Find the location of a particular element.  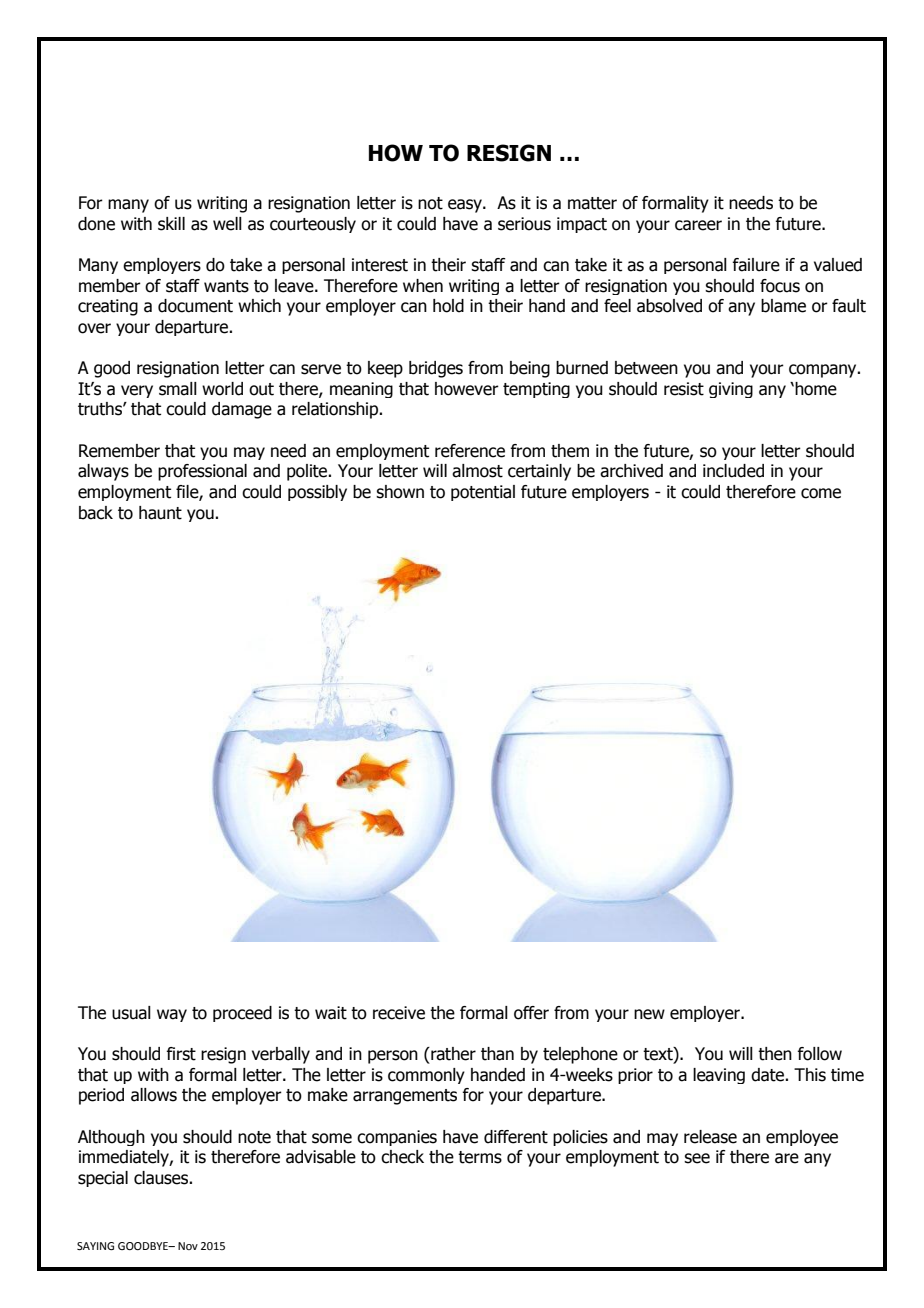

skill is located at coordinates (171, 224).
